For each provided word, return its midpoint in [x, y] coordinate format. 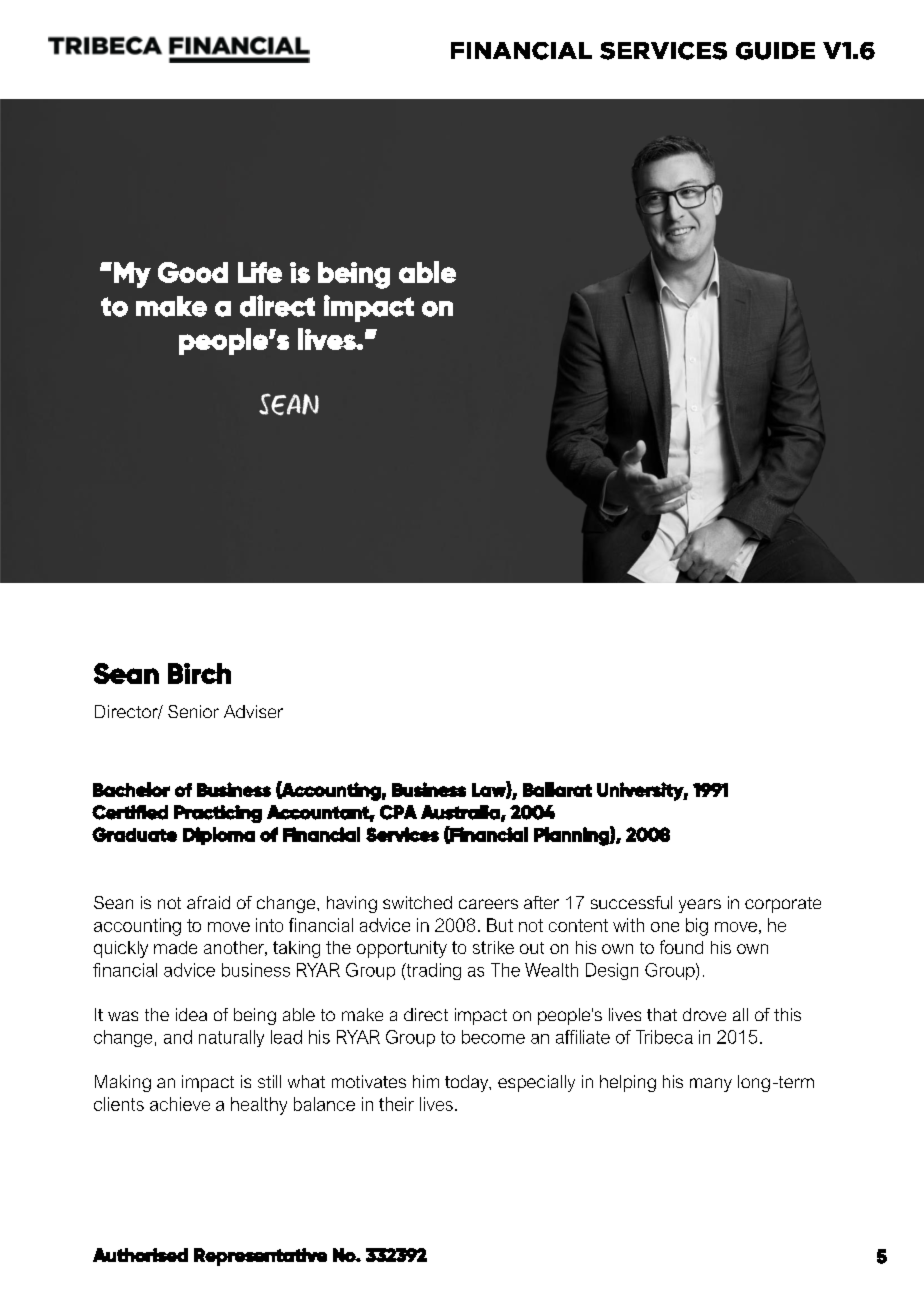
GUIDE [775, 51]
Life [260, 272]
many [711, 1085]
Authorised [140, 1255]
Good [193, 272]
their [396, 1104]
